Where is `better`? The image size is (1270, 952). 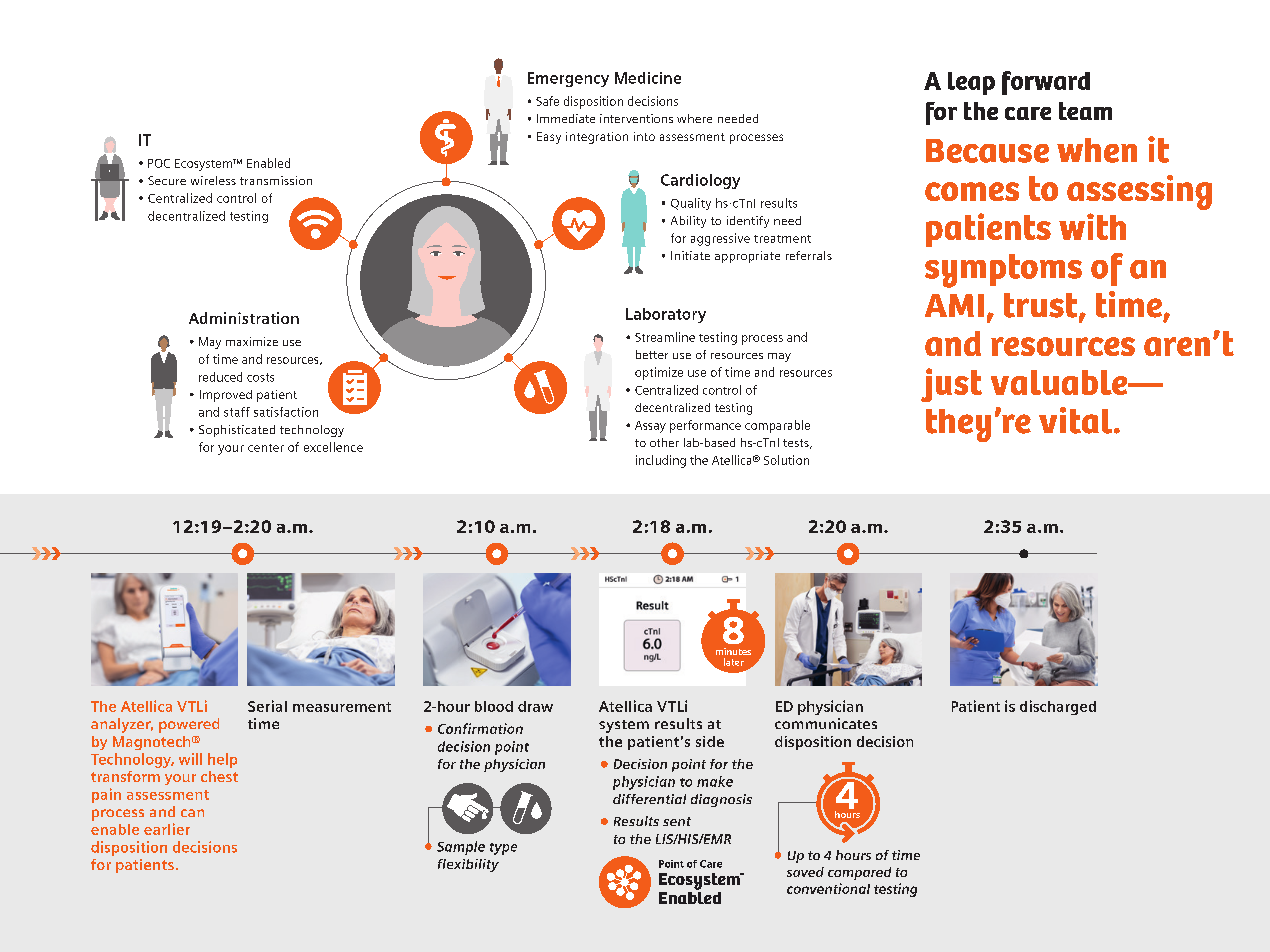
better is located at coordinates (652, 354).
